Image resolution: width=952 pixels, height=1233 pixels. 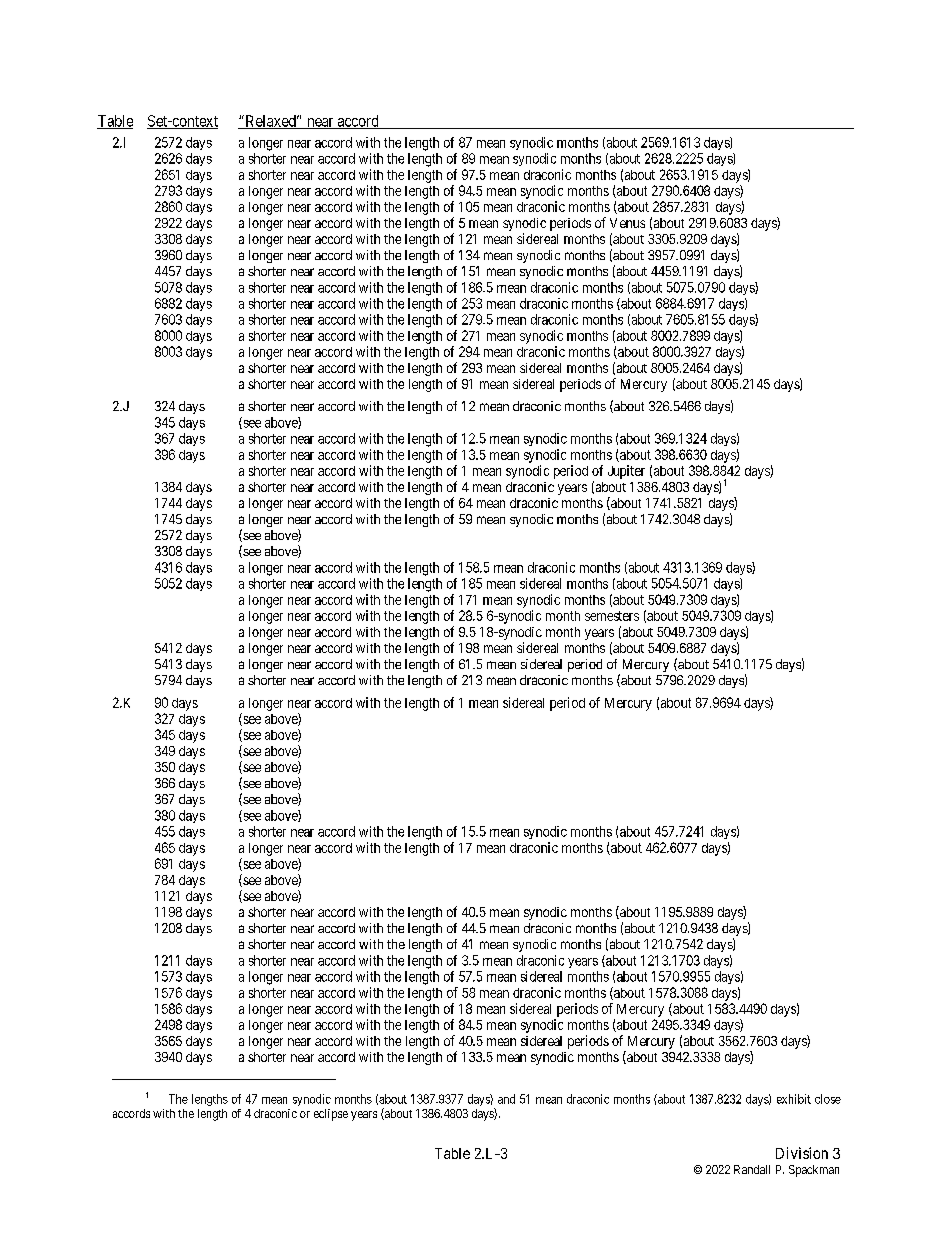 What do you see at coordinates (752, 1169) in the screenshot?
I see `Randall` at bounding box center [752, 1169].
